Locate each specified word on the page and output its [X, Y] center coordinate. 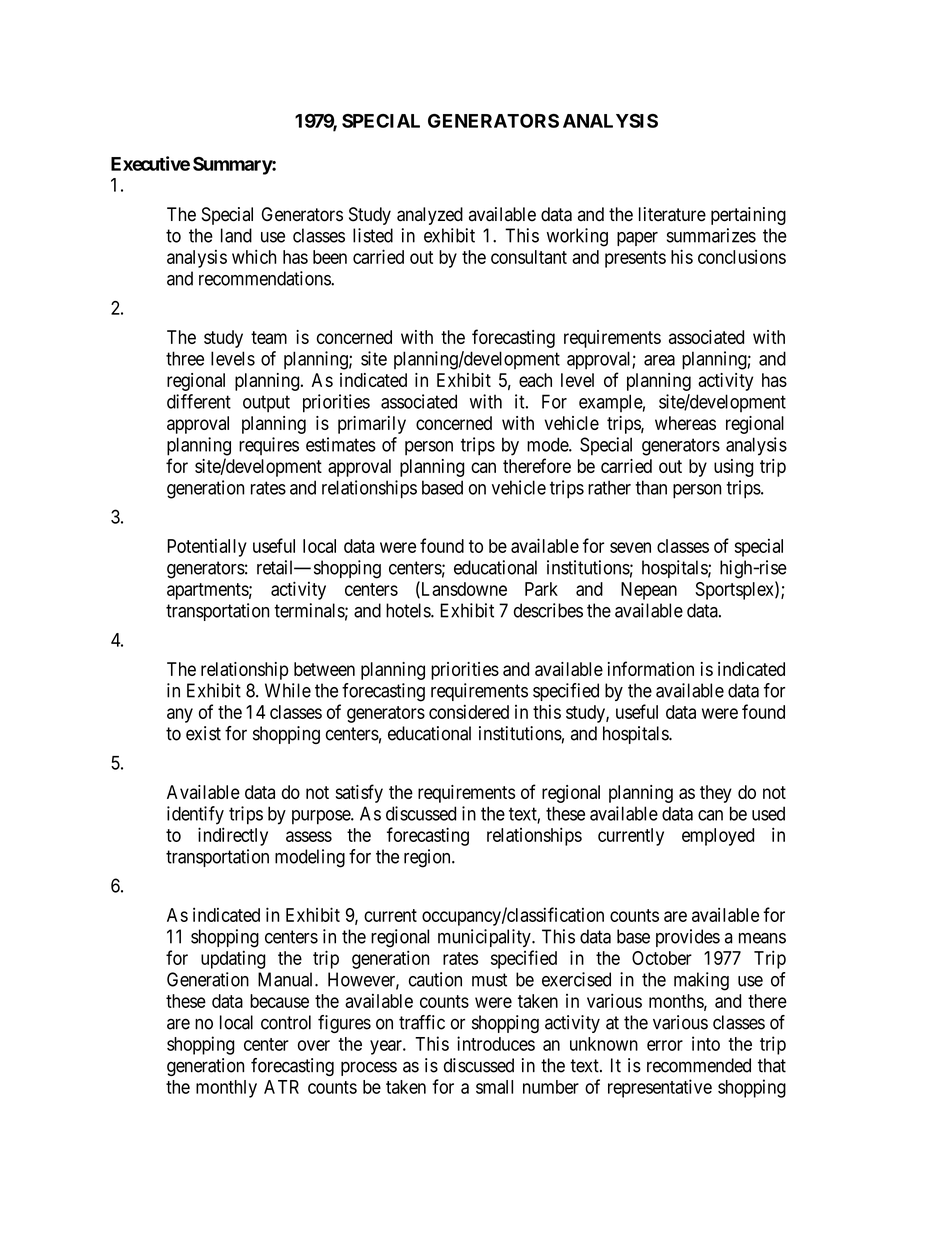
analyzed [430, 216]
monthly [226, 1089]
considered [469, 711]
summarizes [711, 235]
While [288, 690]
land [236, 235]
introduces [496, 1043]
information [651, 668]
